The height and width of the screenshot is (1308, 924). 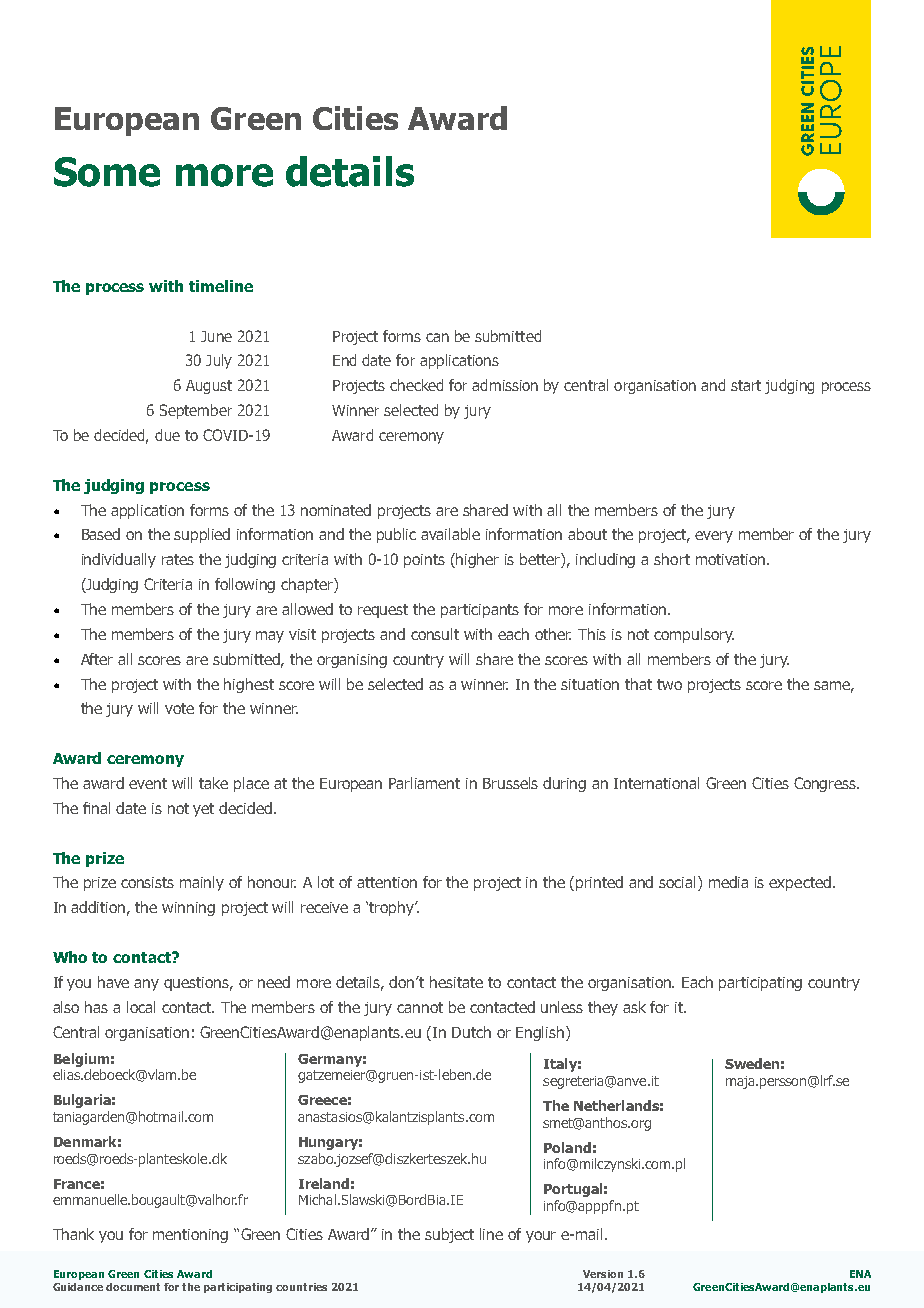 What do you see at coordinates (190, 1236) in the screenshot?
I see `mentioning` at bounding box center [190, 1236].
